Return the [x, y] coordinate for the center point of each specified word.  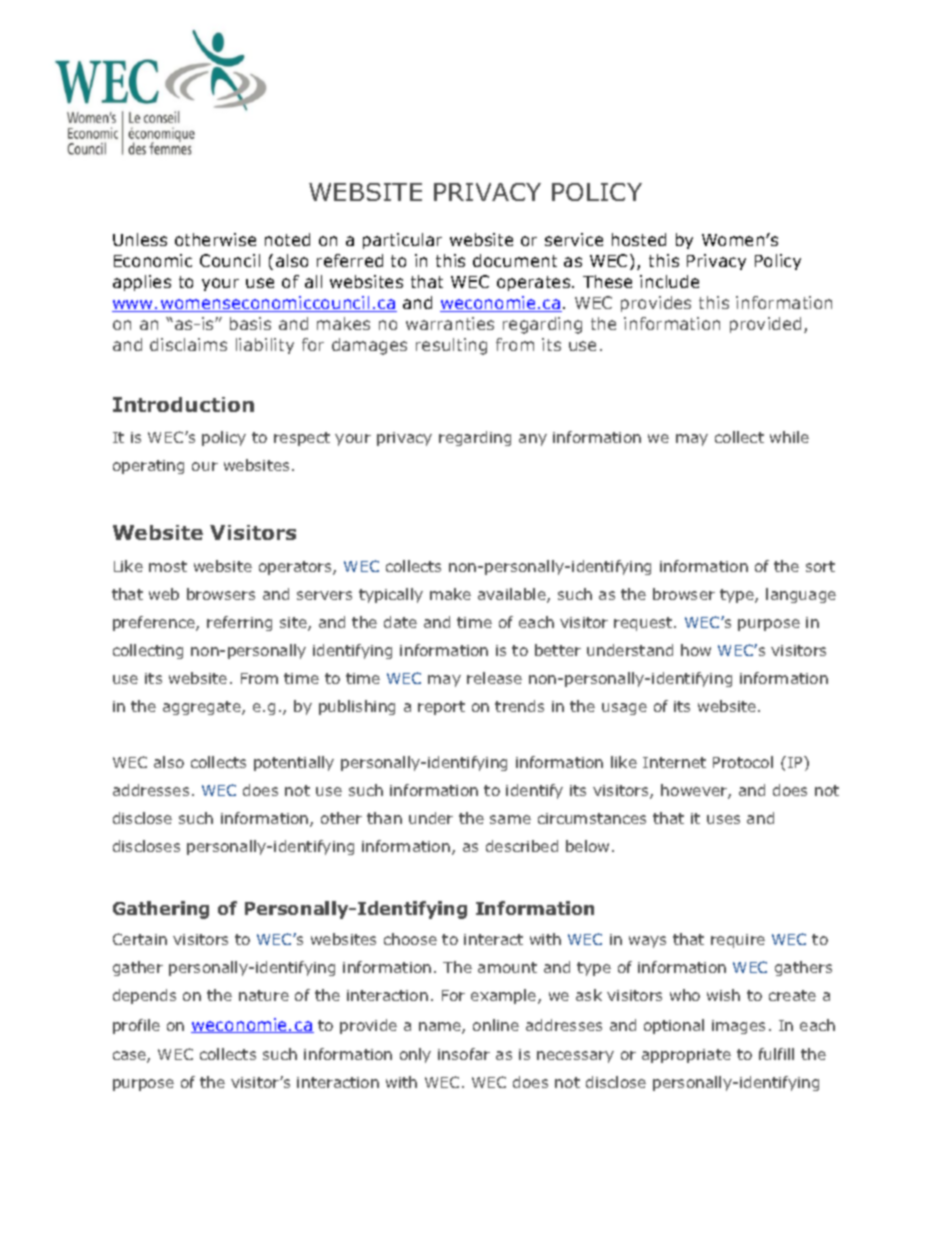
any [533, 440]
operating [148, 467]
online [496, 1025]
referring [239, 623]
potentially [294, 763]
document [515, 260]
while [789, 437]
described [522, 846]
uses [723, 819]
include [669, 281]
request [644, 624]
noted [287, 239]
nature [264, 995]
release [494, 678]
